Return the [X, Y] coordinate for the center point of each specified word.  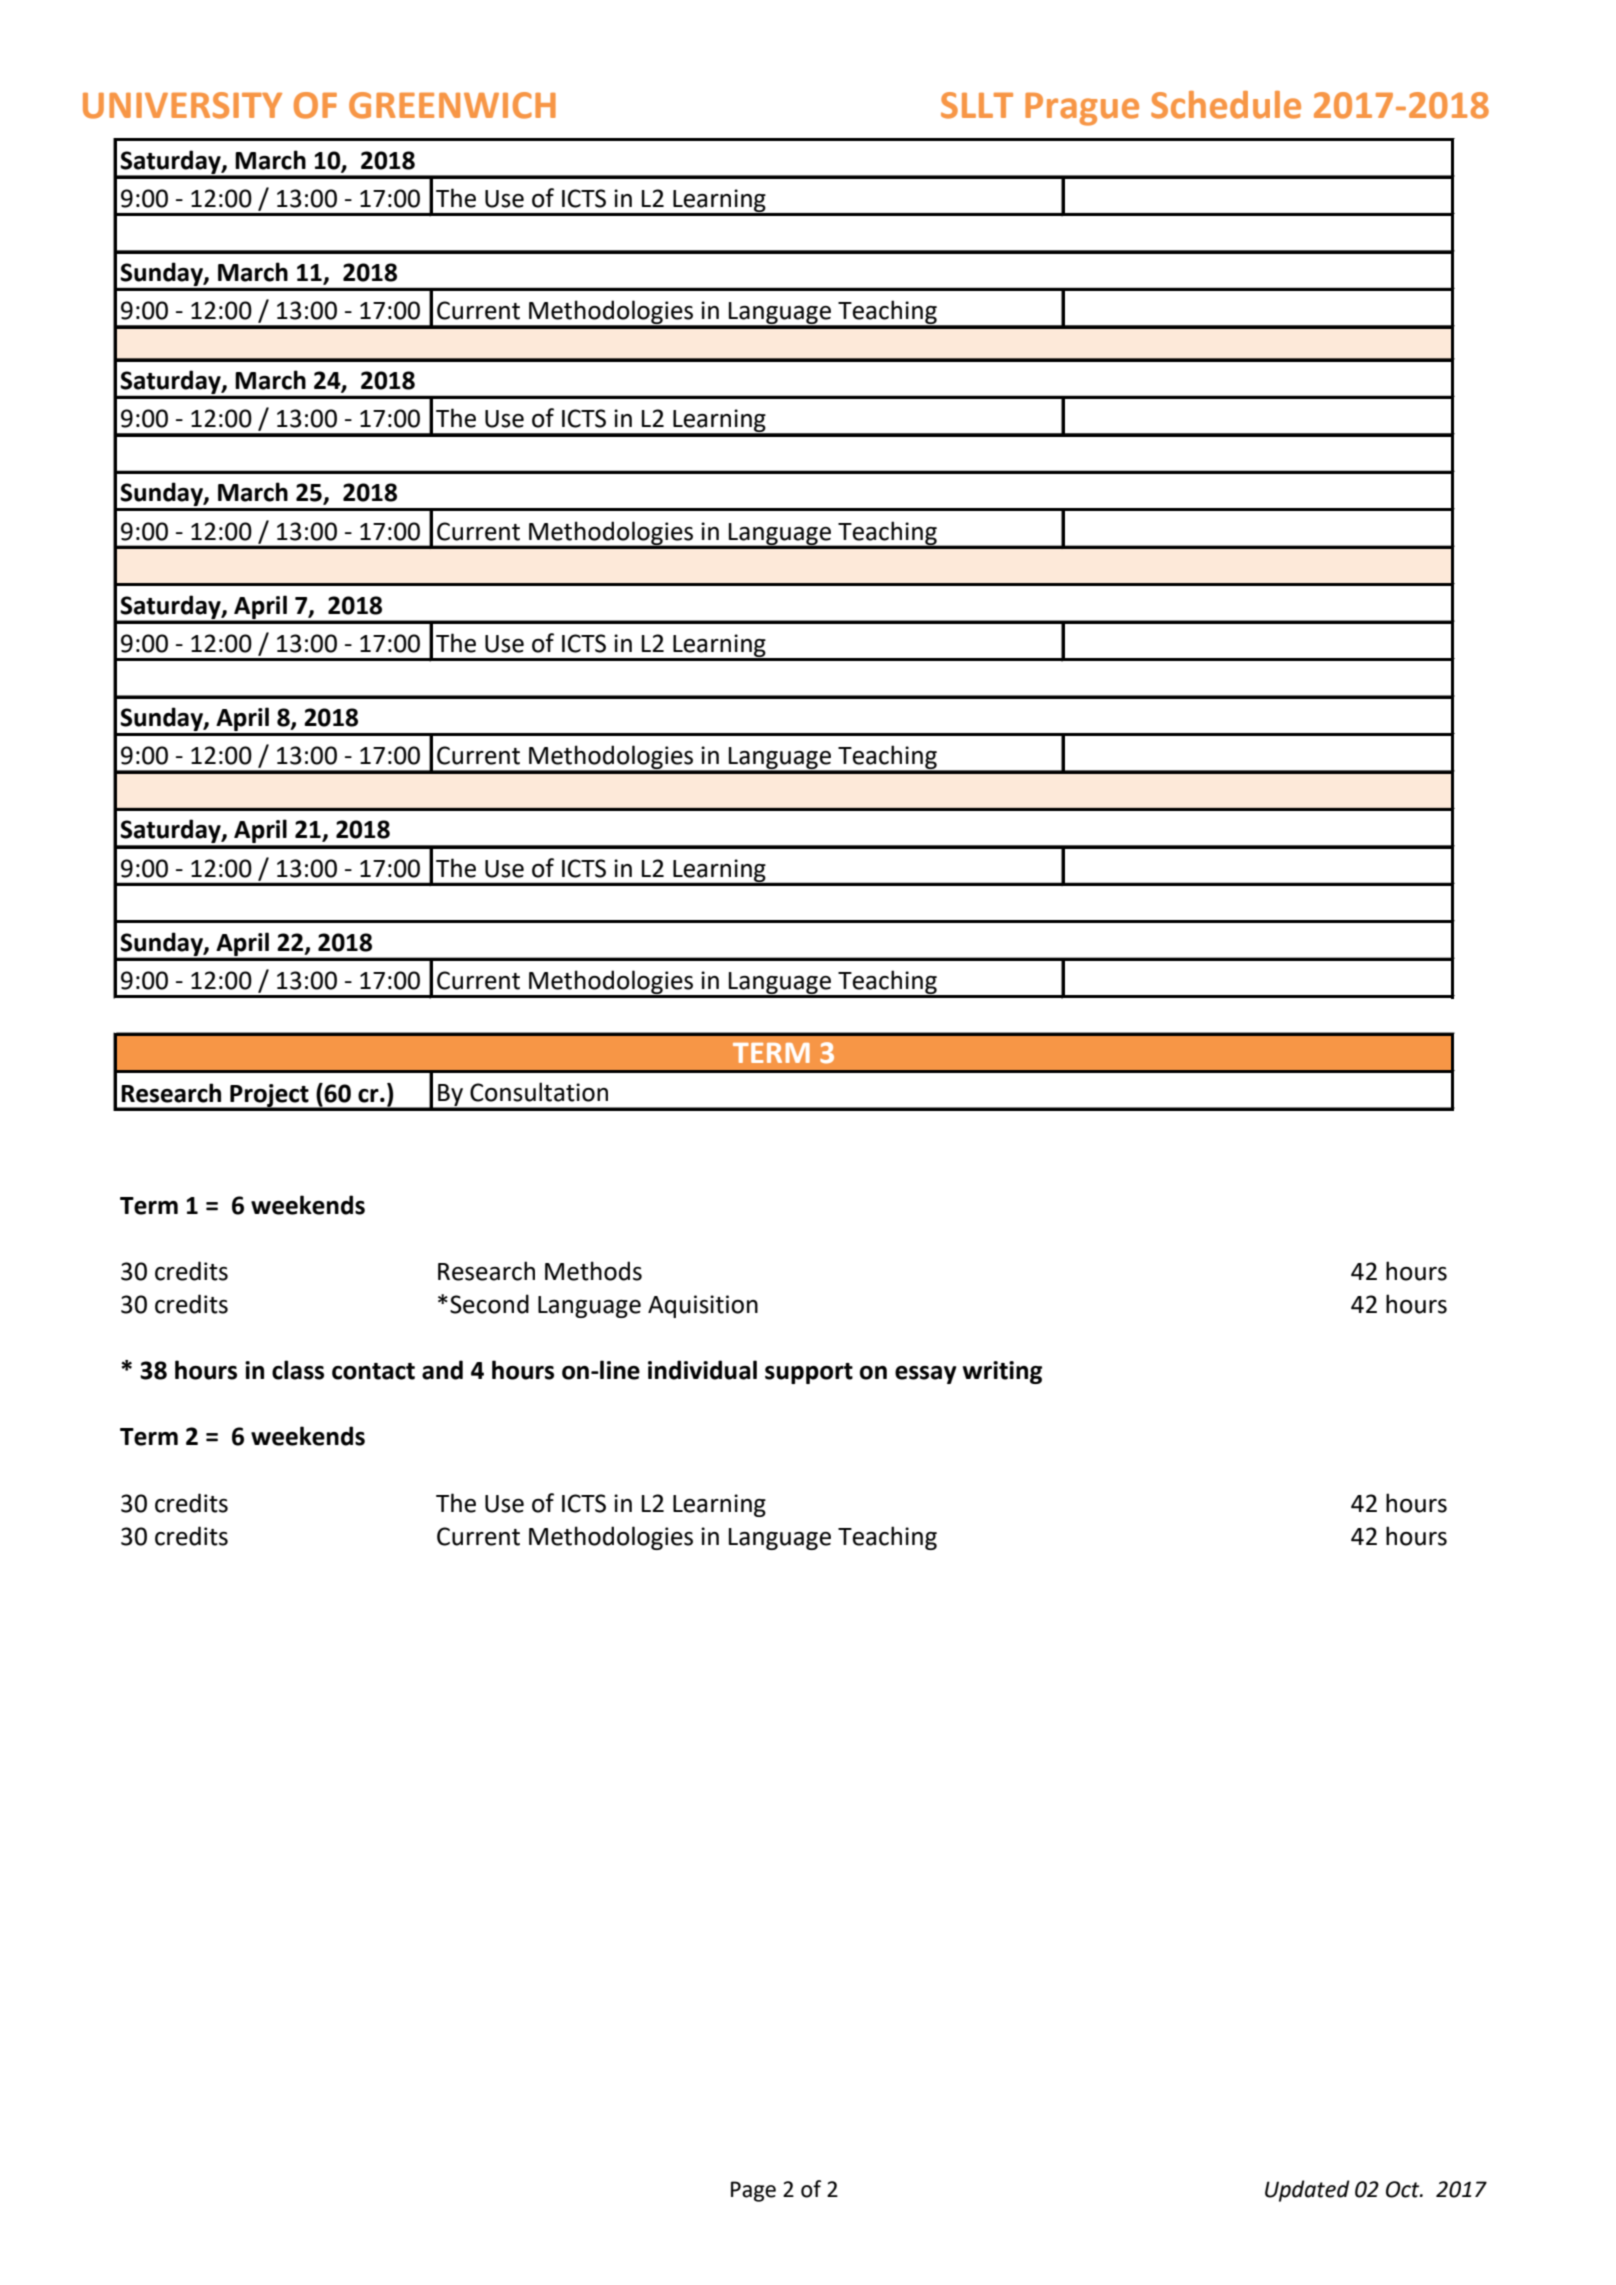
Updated [1307, 2191]
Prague [1082, 109]
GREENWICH [452, 105]
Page [753, 2191]
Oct [1404, 2189]
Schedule [1226, 105]
